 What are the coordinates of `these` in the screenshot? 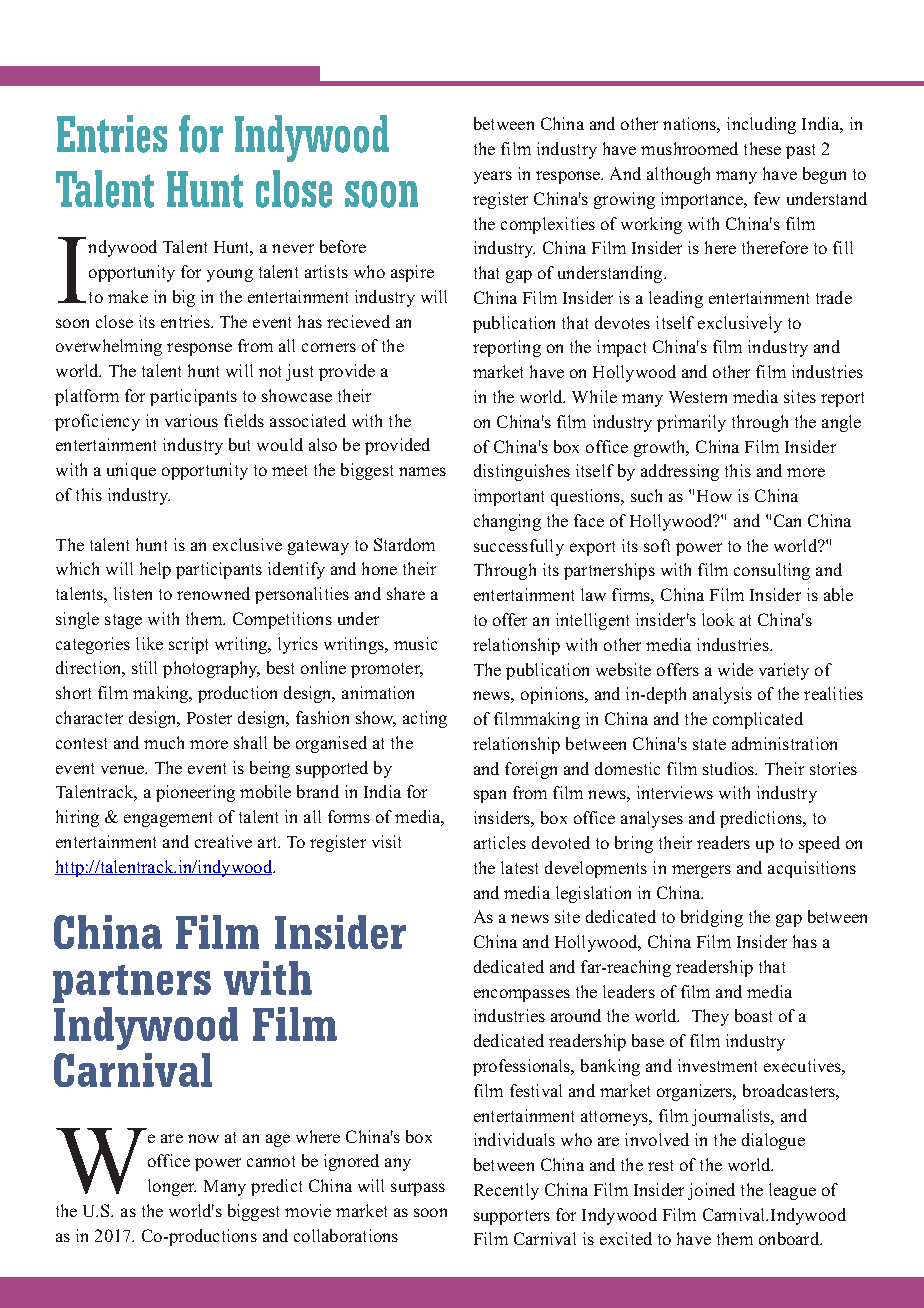 It's located at (762, 148).
